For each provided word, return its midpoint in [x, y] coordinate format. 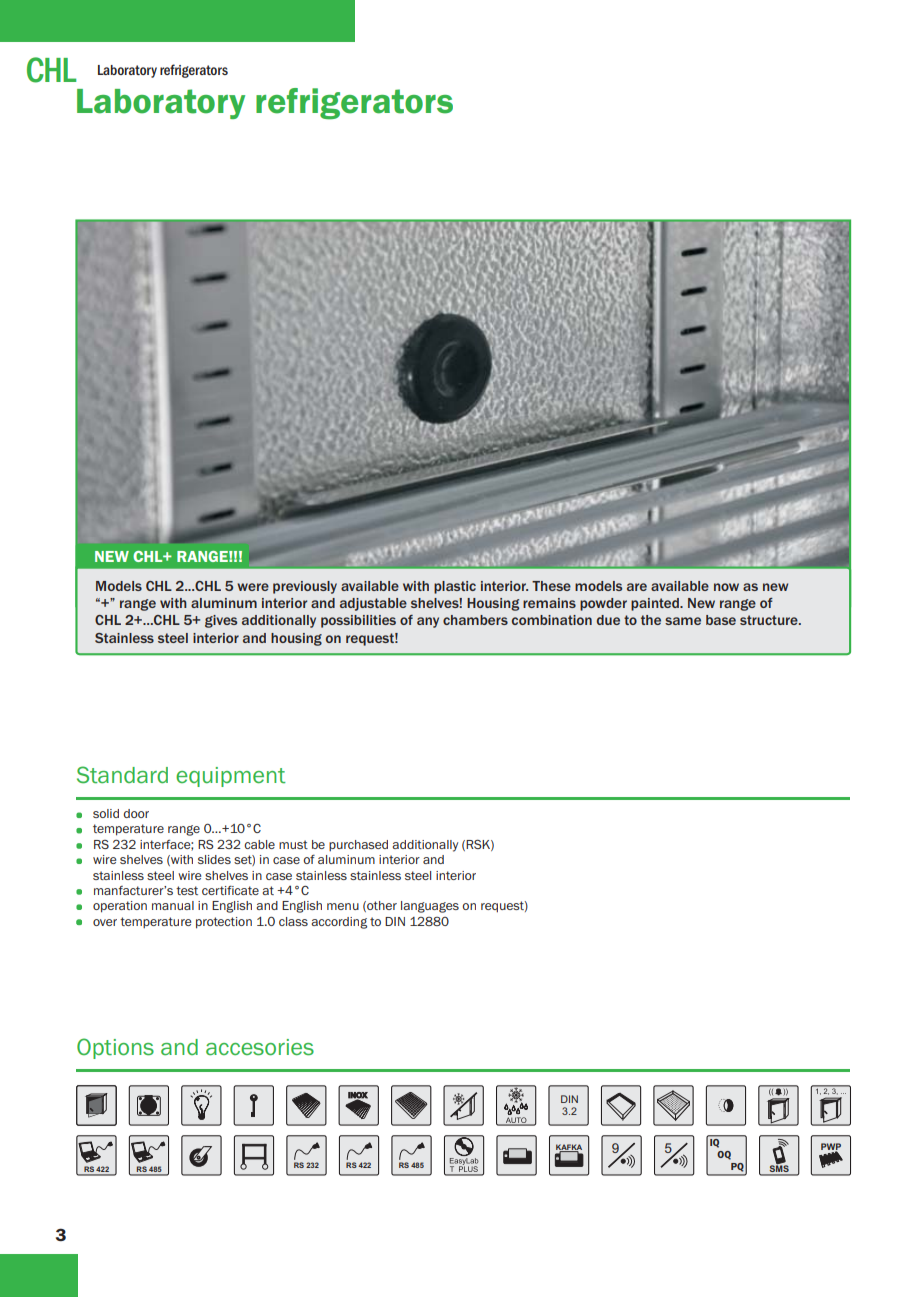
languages [430, 907]
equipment [231, 777]
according [339, 923]
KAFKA [569, 1148]
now [726, 587]
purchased [358, 845]
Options [115, 1048]
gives [221, 621]
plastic [455, 587]
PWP [831, 1147]
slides [214, 859]
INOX [358, 1096]
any [428, 622]
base [721, 620]
